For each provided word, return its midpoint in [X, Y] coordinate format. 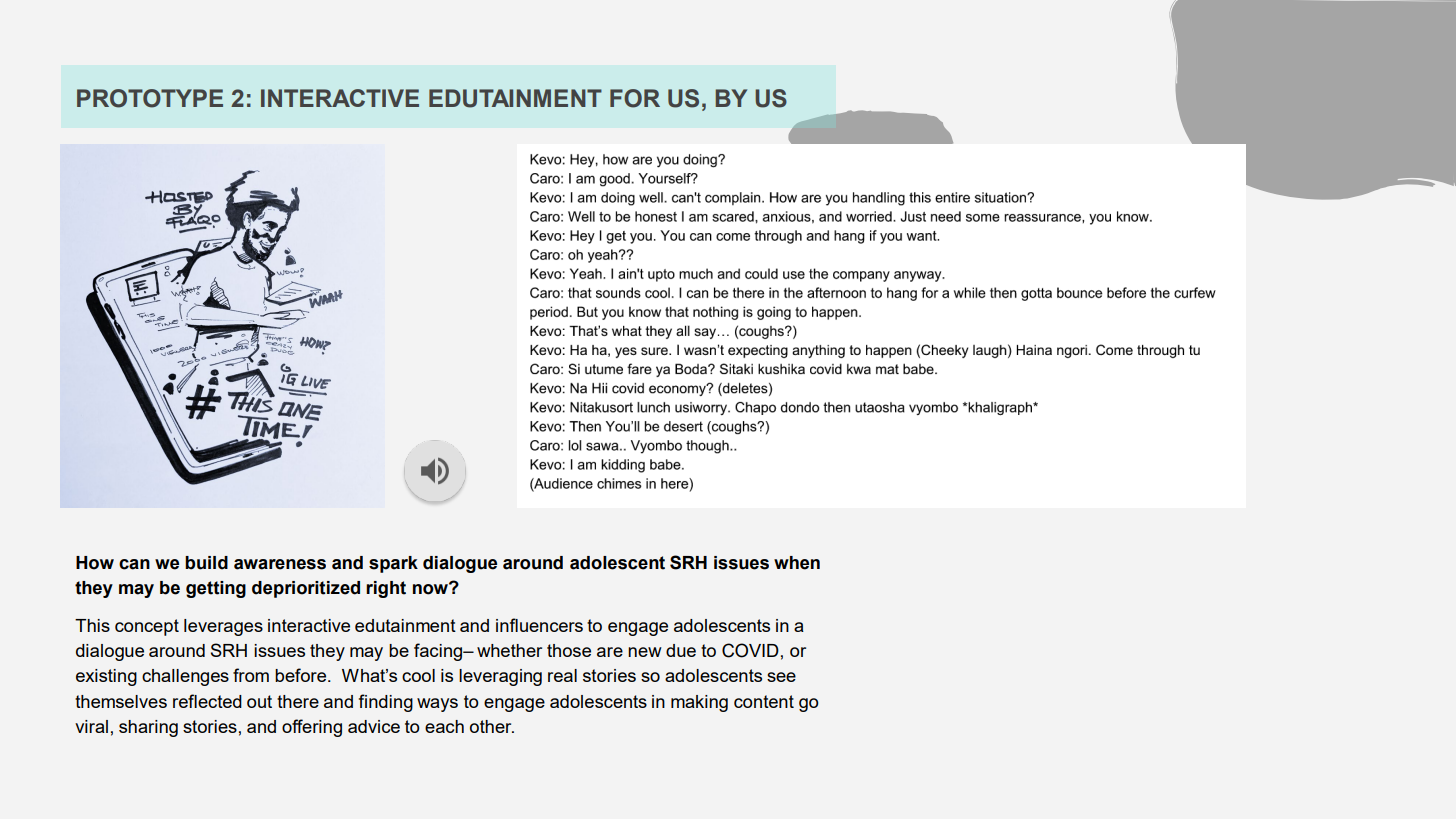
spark [393, 564]
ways [437, 705]
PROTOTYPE [150, 98]
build [206, 563]
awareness [280, 564]
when [797, 563]
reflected [207, 701]
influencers [539, 625]
